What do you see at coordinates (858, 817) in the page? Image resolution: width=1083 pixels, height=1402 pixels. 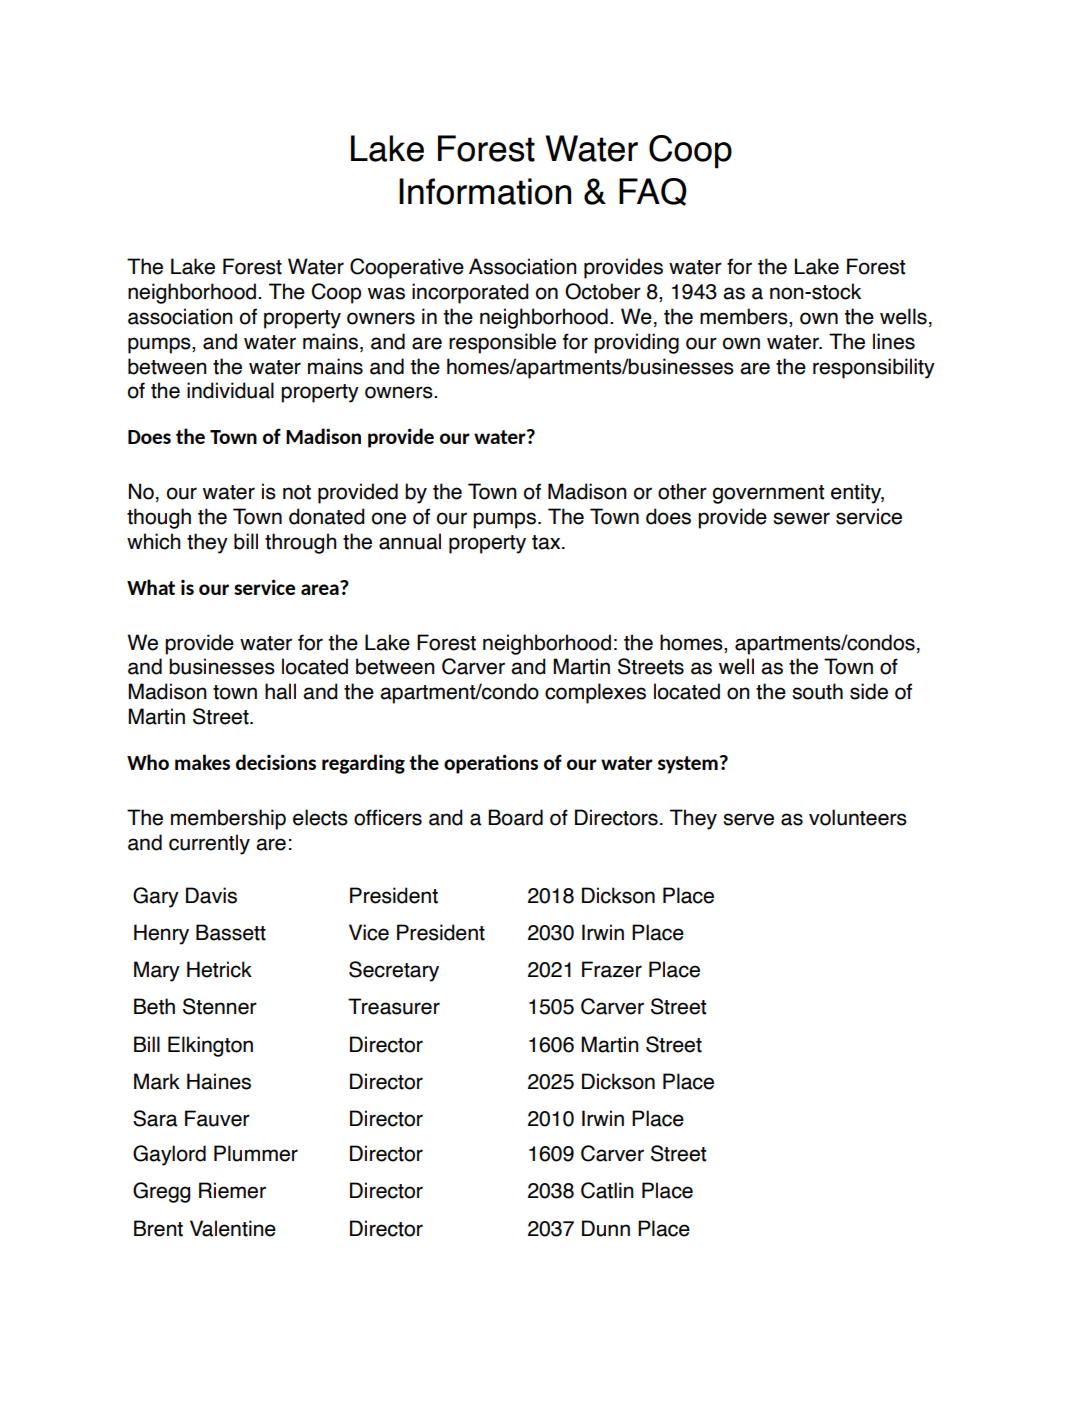 I see `volunteers` at bounding box center [858, 817].
